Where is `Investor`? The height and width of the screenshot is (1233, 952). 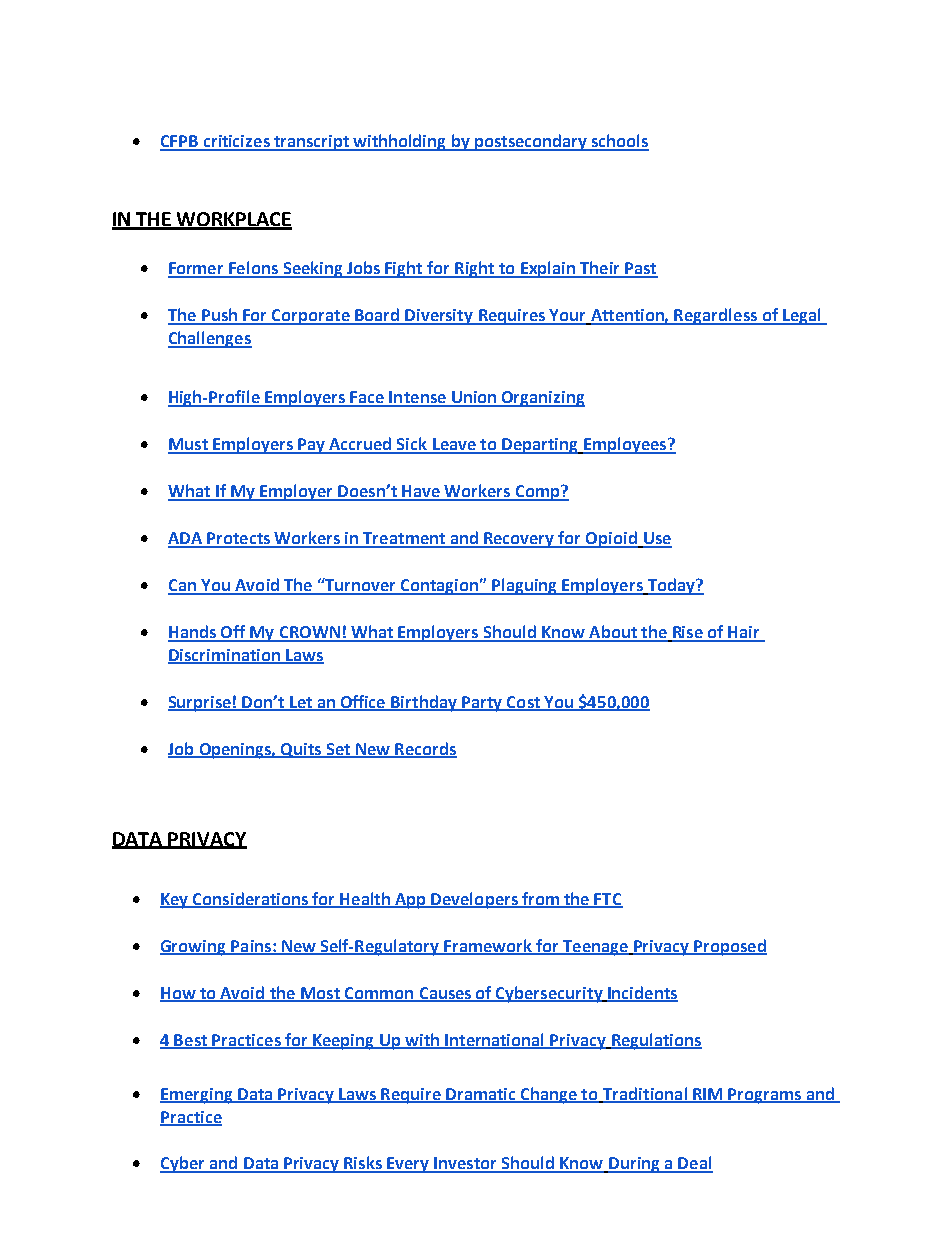 Investor is located at coordinates (466, 1164).
